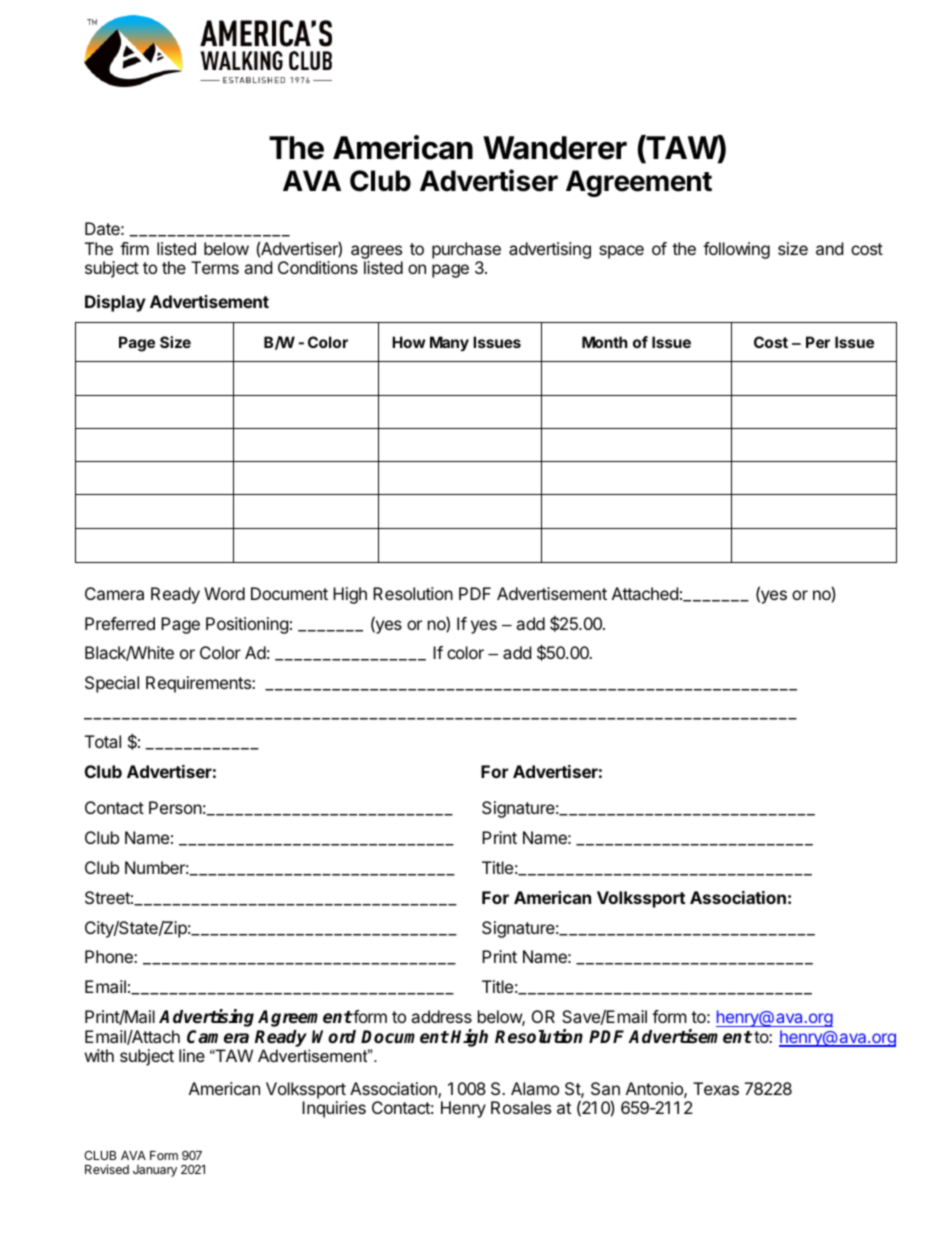 The image size is (952, 1233). Describe the element at coordinates (115, 303) in the document. I see `Display` at that location.
